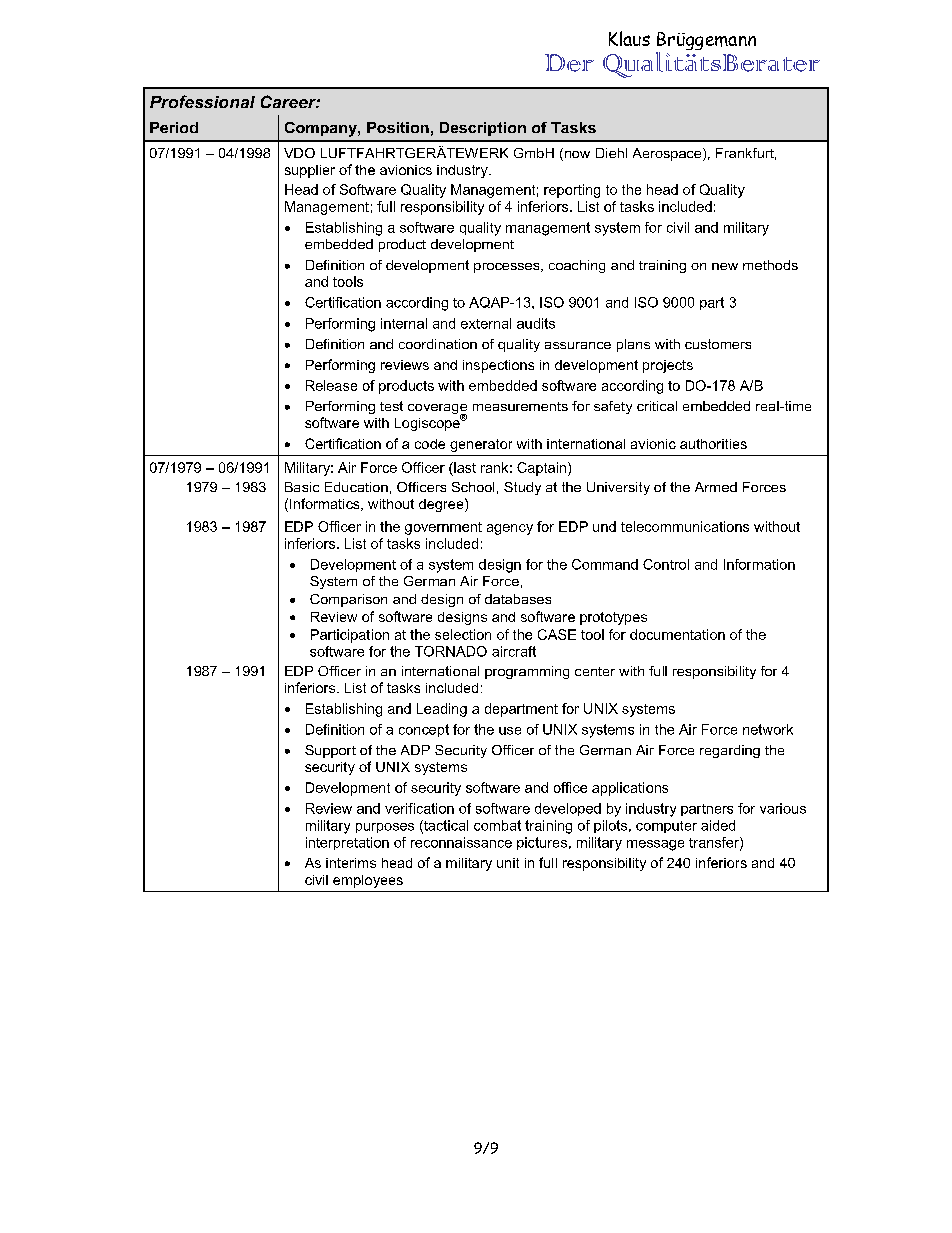 The image size is (952, 1233). I want to click on inspections, so click(498, 366).
